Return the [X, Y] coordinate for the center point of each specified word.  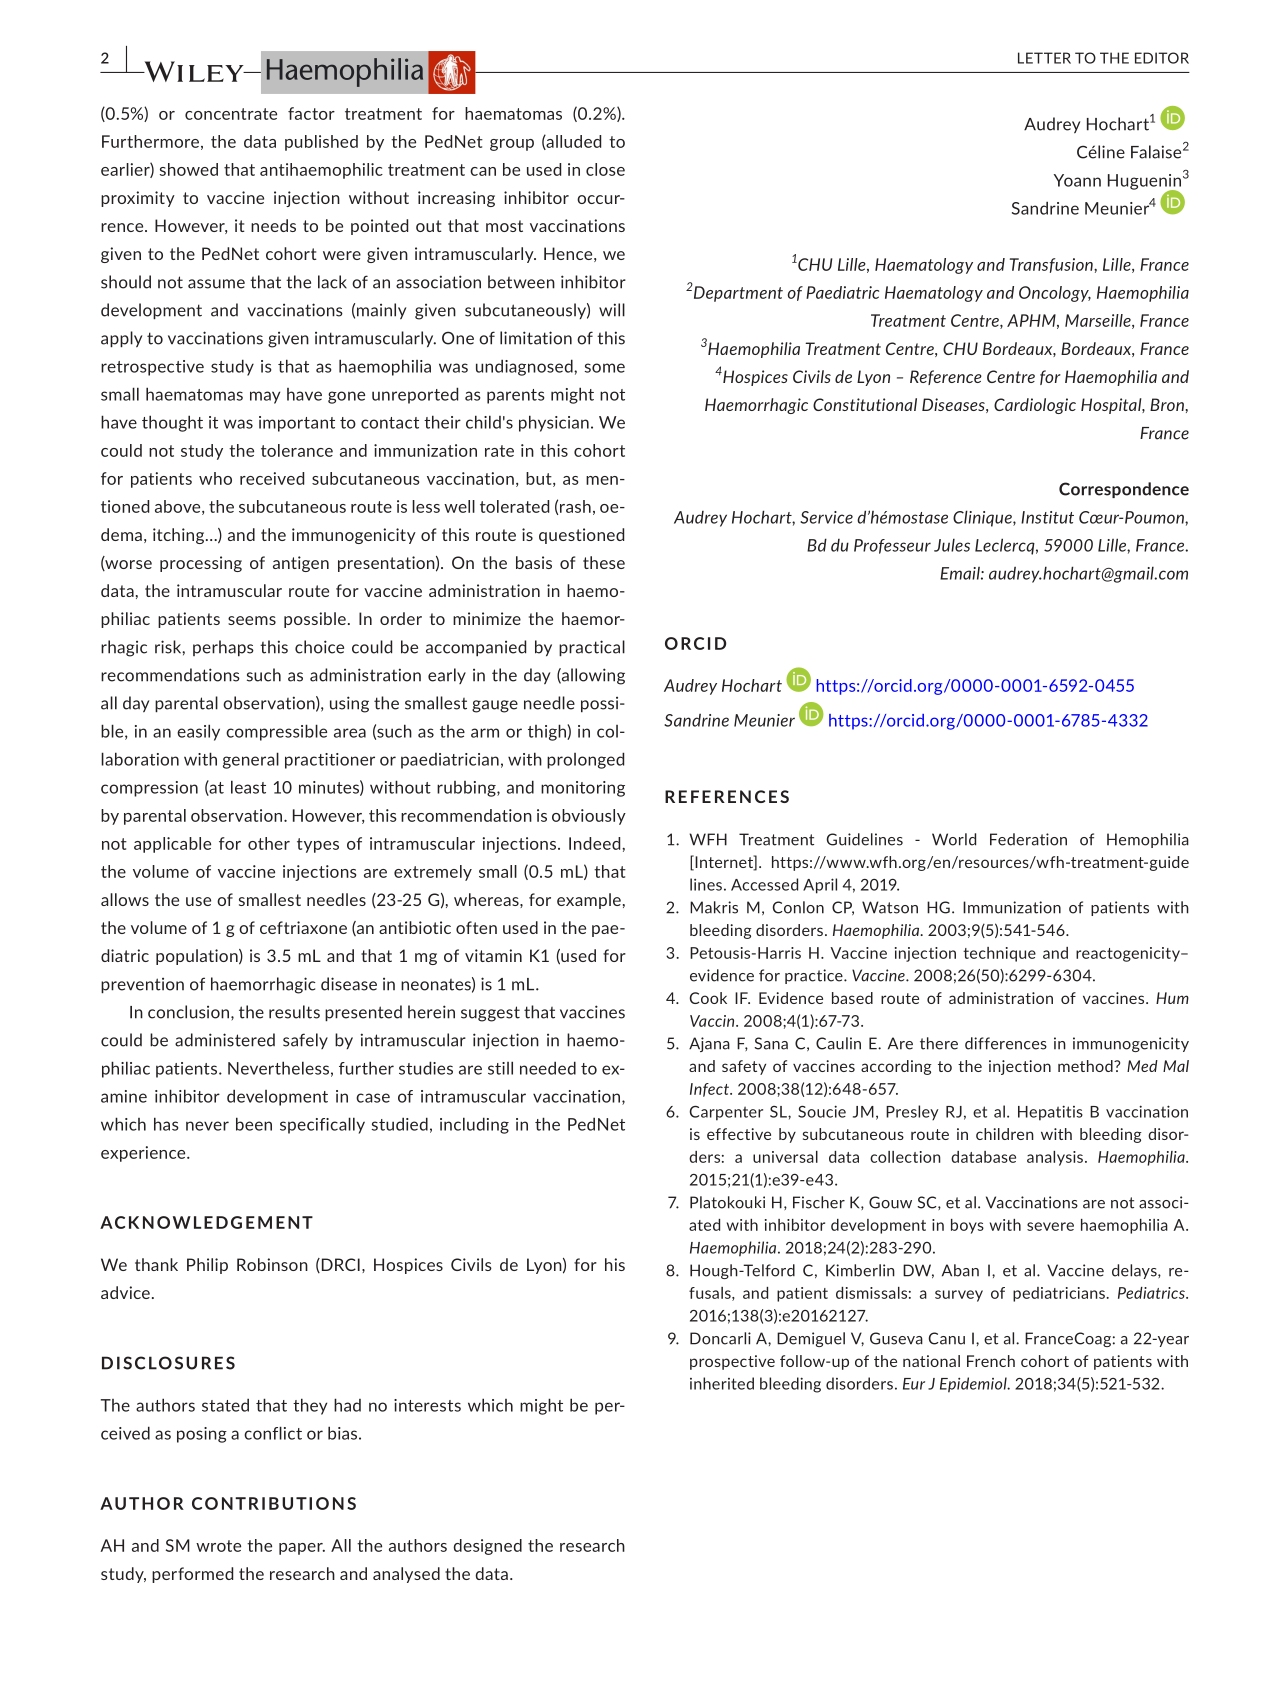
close [605, 169]
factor [311, 113]
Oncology [1055, 294]
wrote [218, 1546]
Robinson [272, 1264]
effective [739, 1134]
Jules [952, 545]
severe [1050, 1226]
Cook [708, 998]
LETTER [1044, 58]
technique [999, 954]
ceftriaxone [303, 927]
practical [592, 648]
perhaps [223, 648]
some [605, 368]
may [265, 397]
